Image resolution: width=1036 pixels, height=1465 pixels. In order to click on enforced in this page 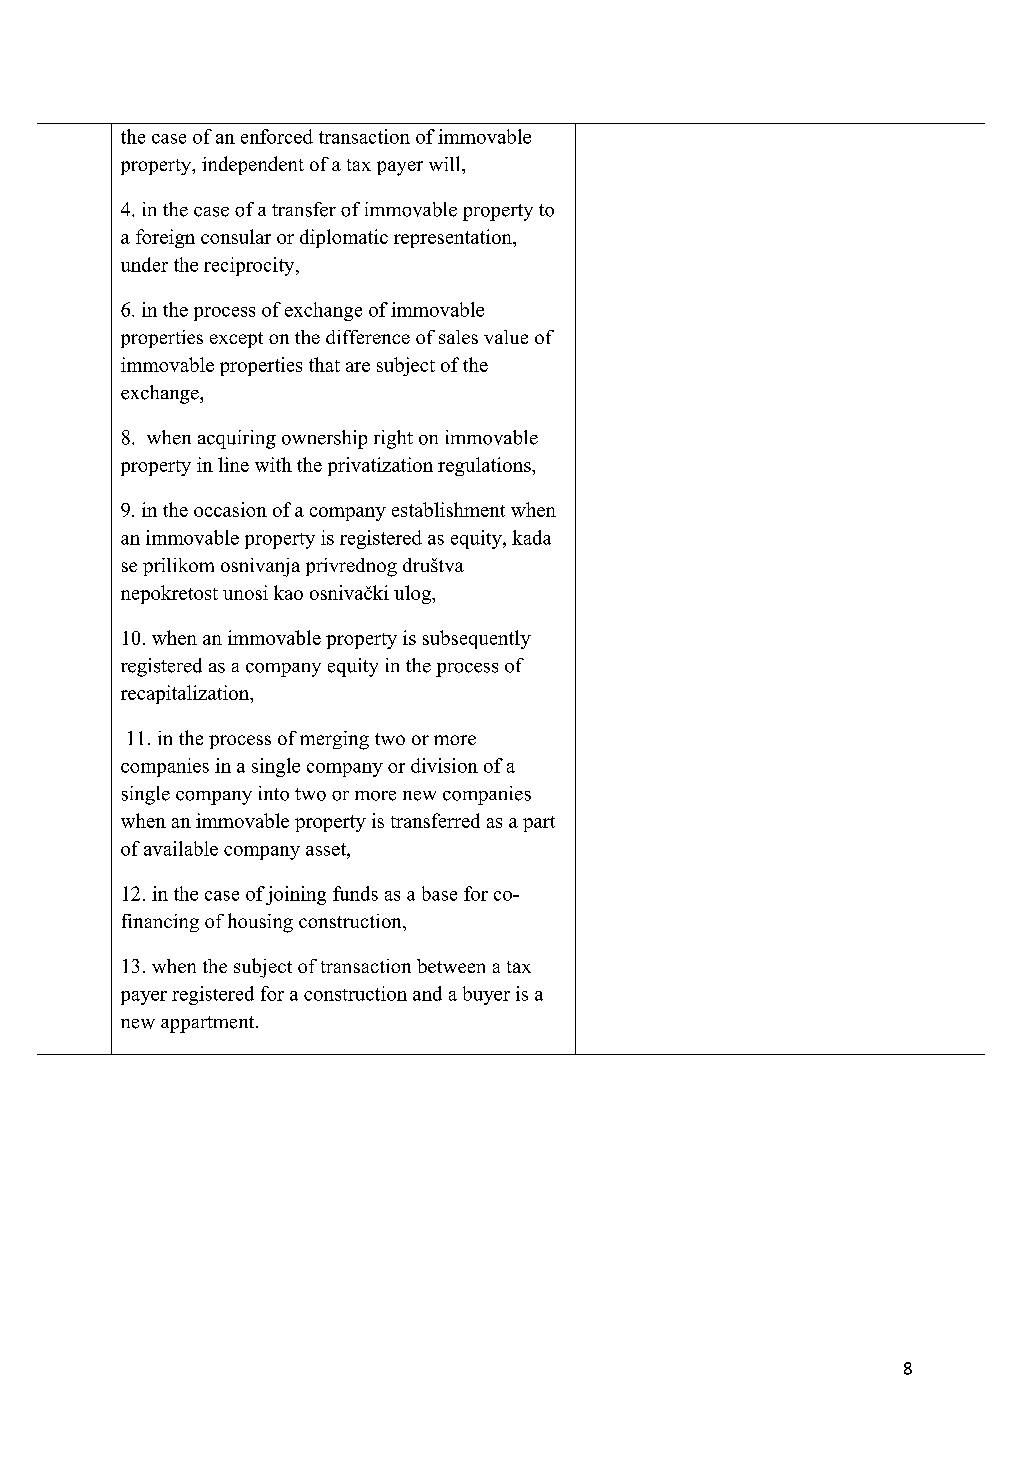, I will do `click(277, 136)`.
